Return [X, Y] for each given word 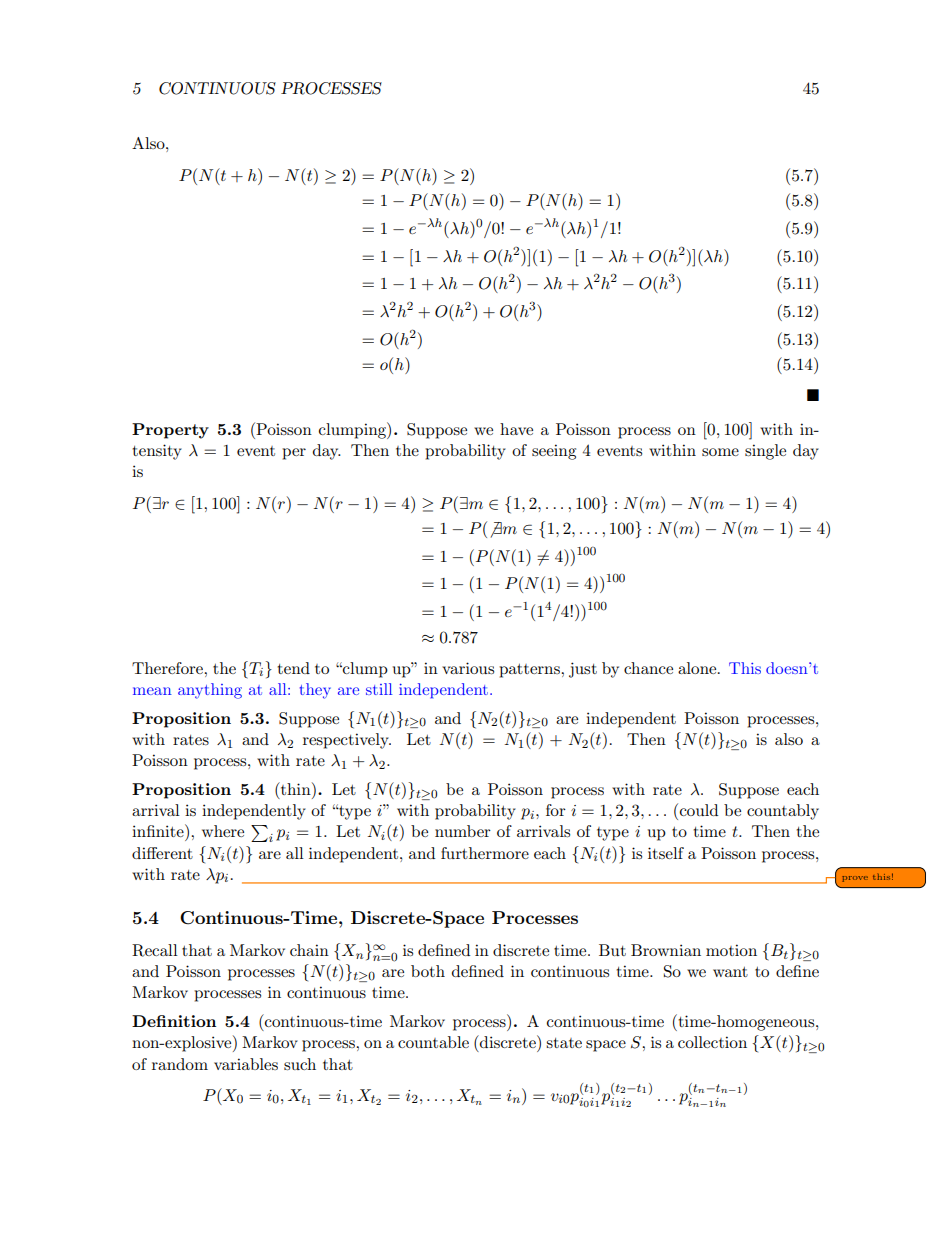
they [315, 691]
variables [246, 1064]
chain [309, 950]
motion [731, 950]
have [516, 429]
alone [698, 668]
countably [783, 812]
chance [648, 668]
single [765, 452]
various [468, 668]
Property [170, 431]
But [612, 950]
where [223, 831]
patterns [530, 671]
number [463, 831]
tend [293, 668]
